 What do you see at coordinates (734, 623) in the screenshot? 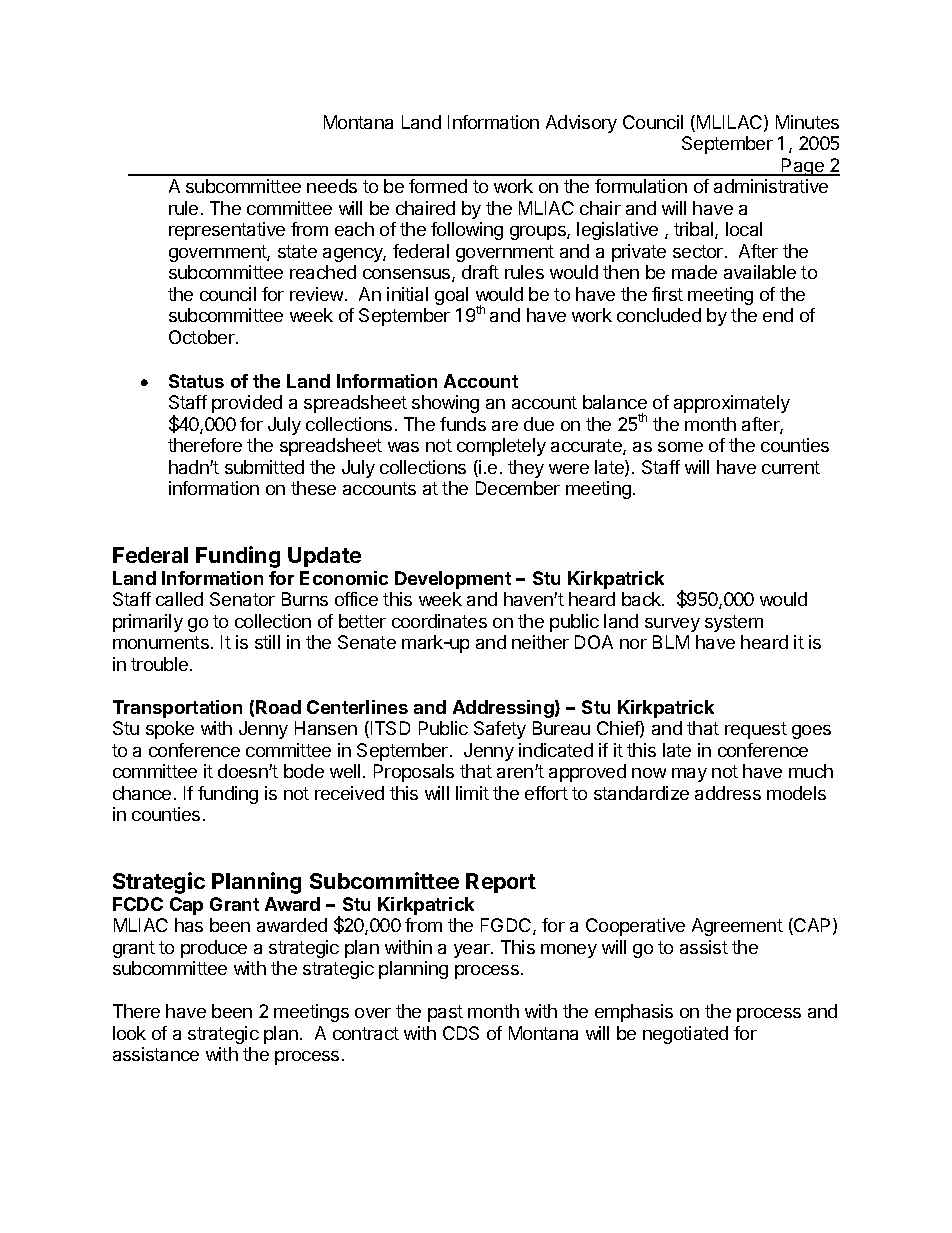
I see `system` at bounding box center [734, 623].
